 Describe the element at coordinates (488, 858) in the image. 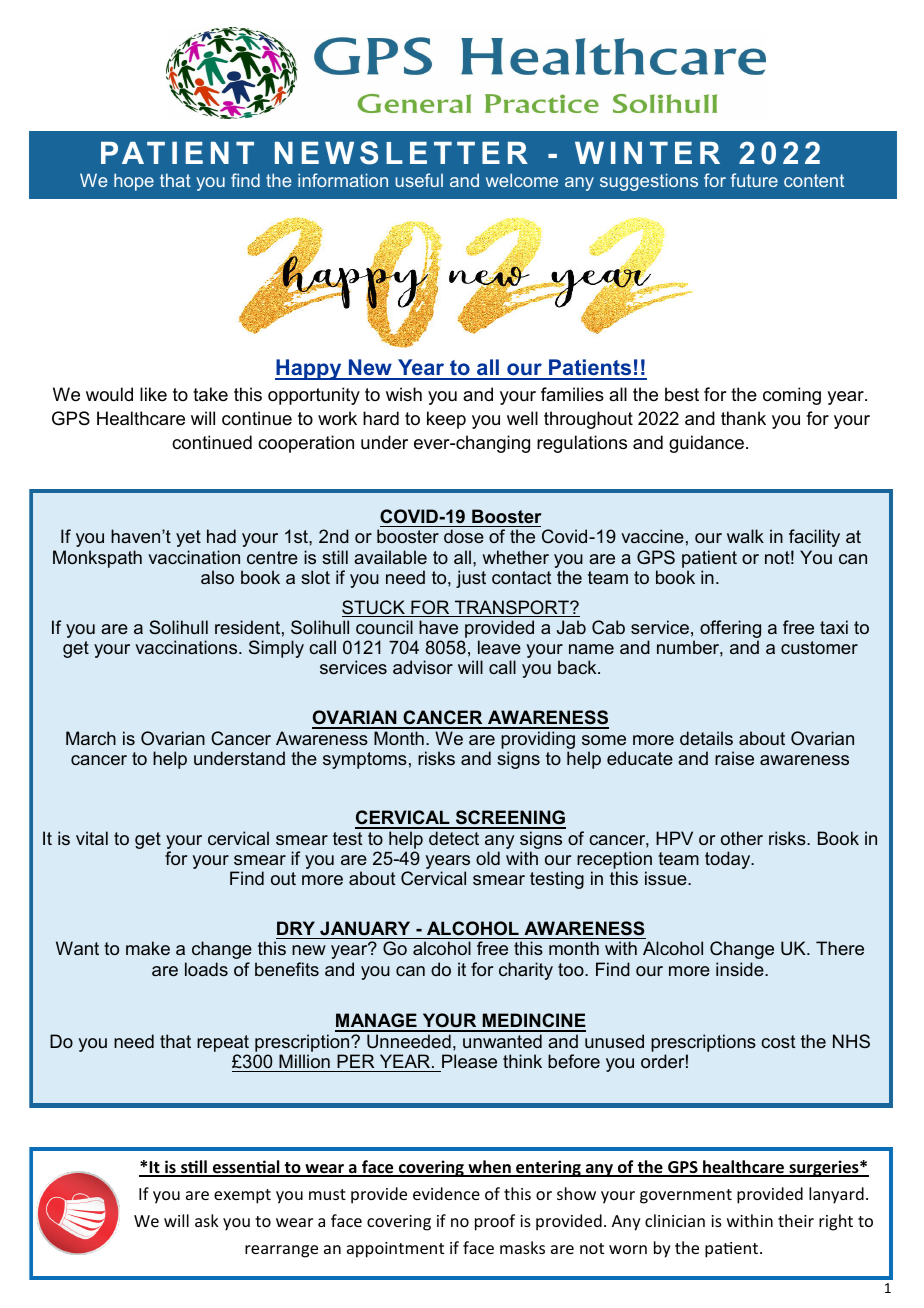

I see `old` at that location.
